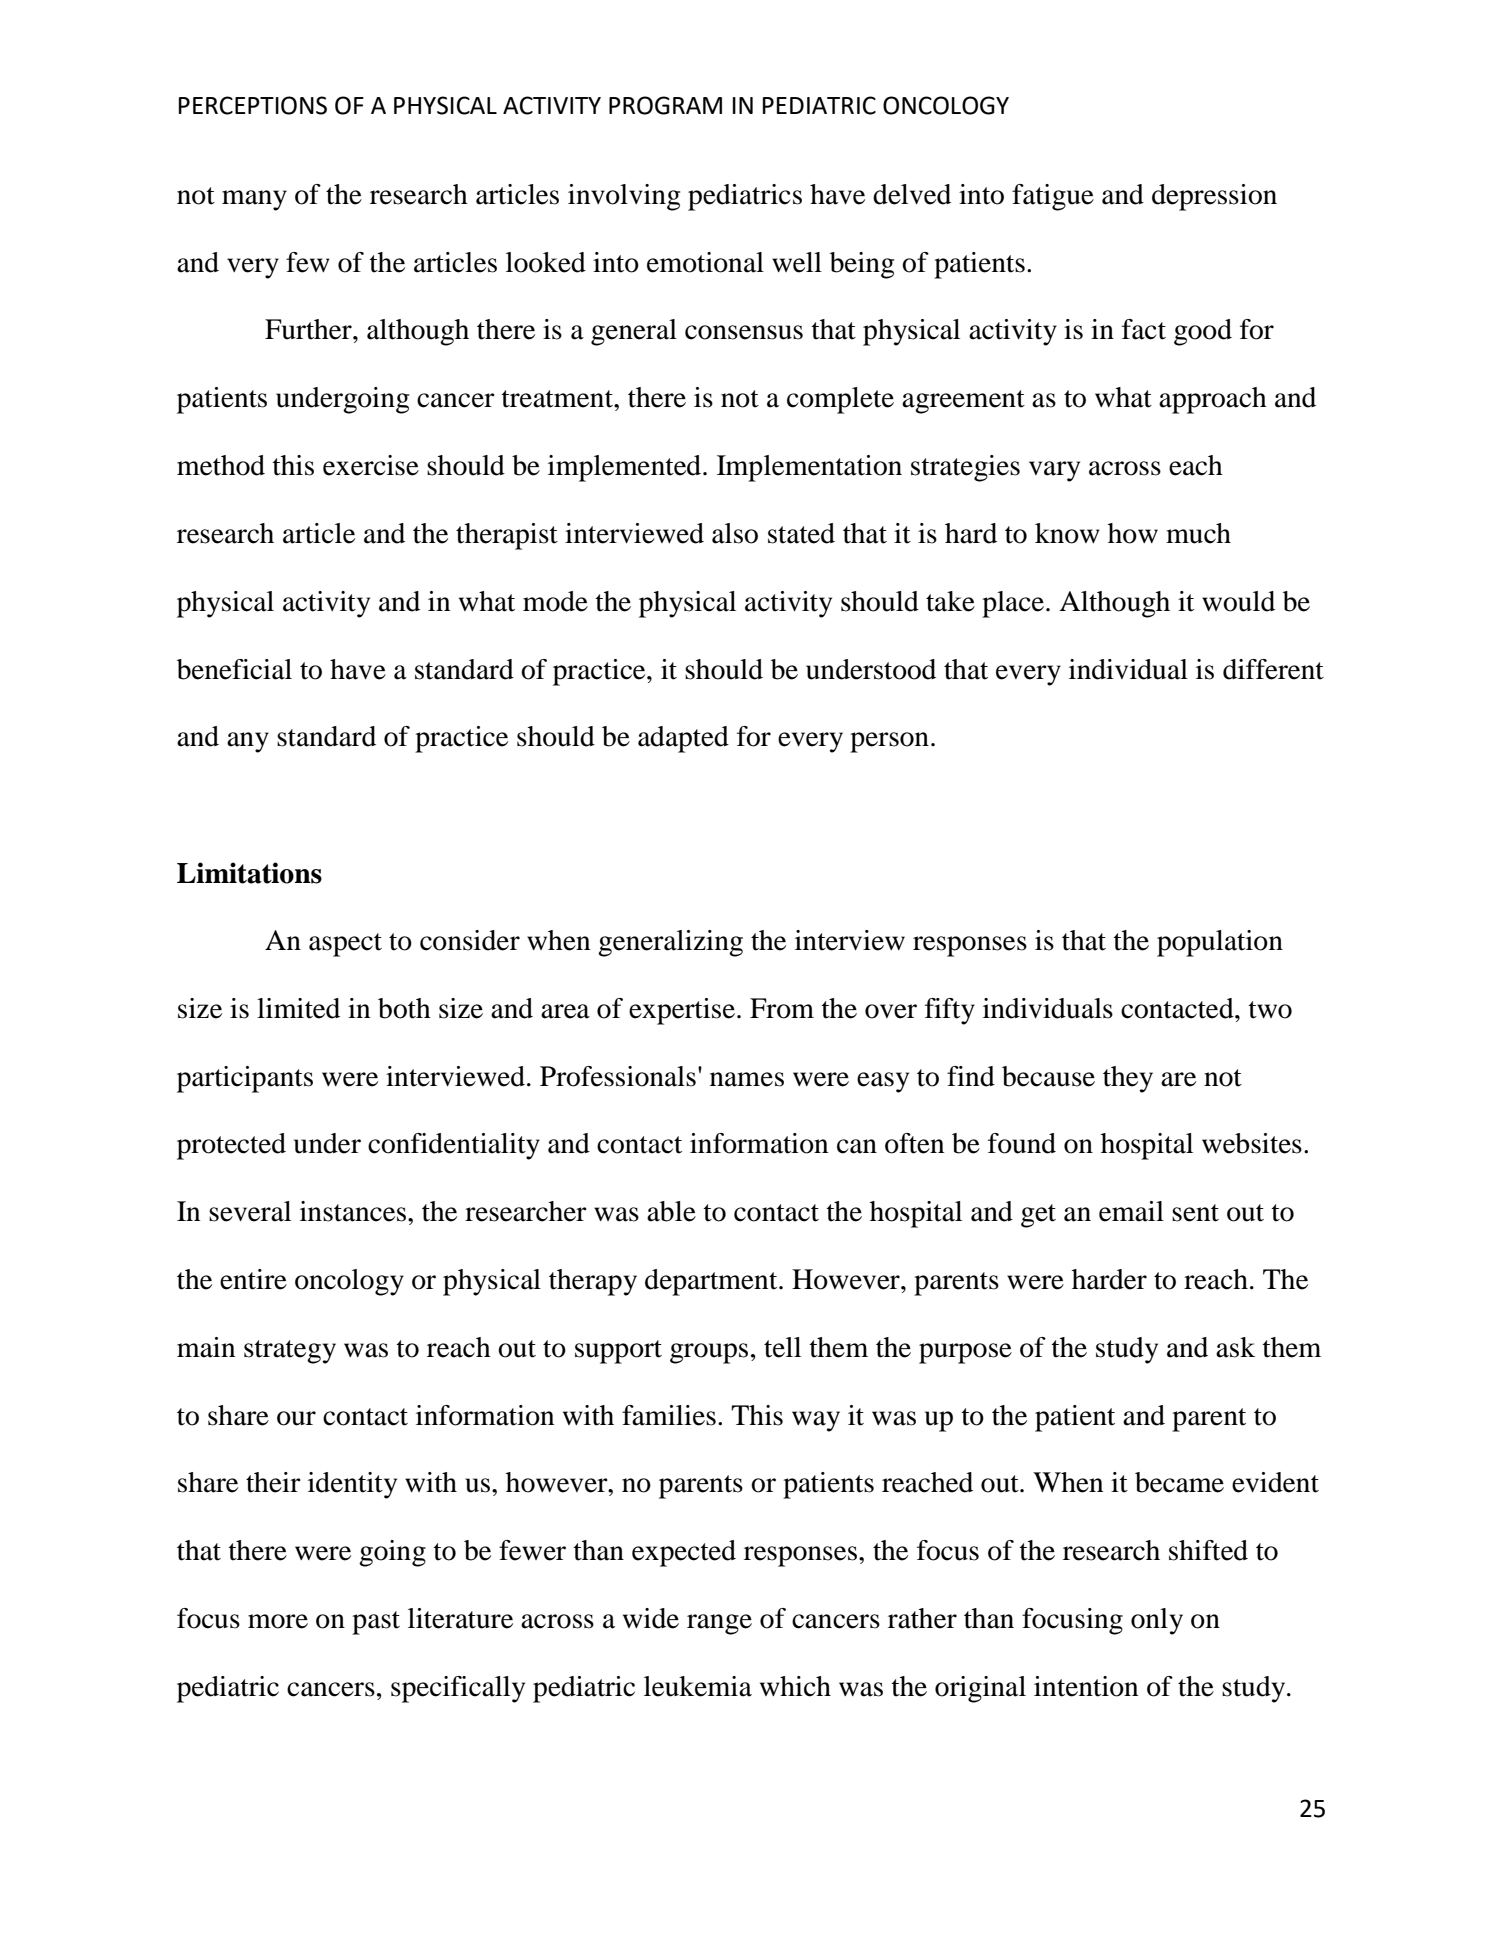 The image size is (1503, 1946). I want to click on aspect, so click(345, 945).
